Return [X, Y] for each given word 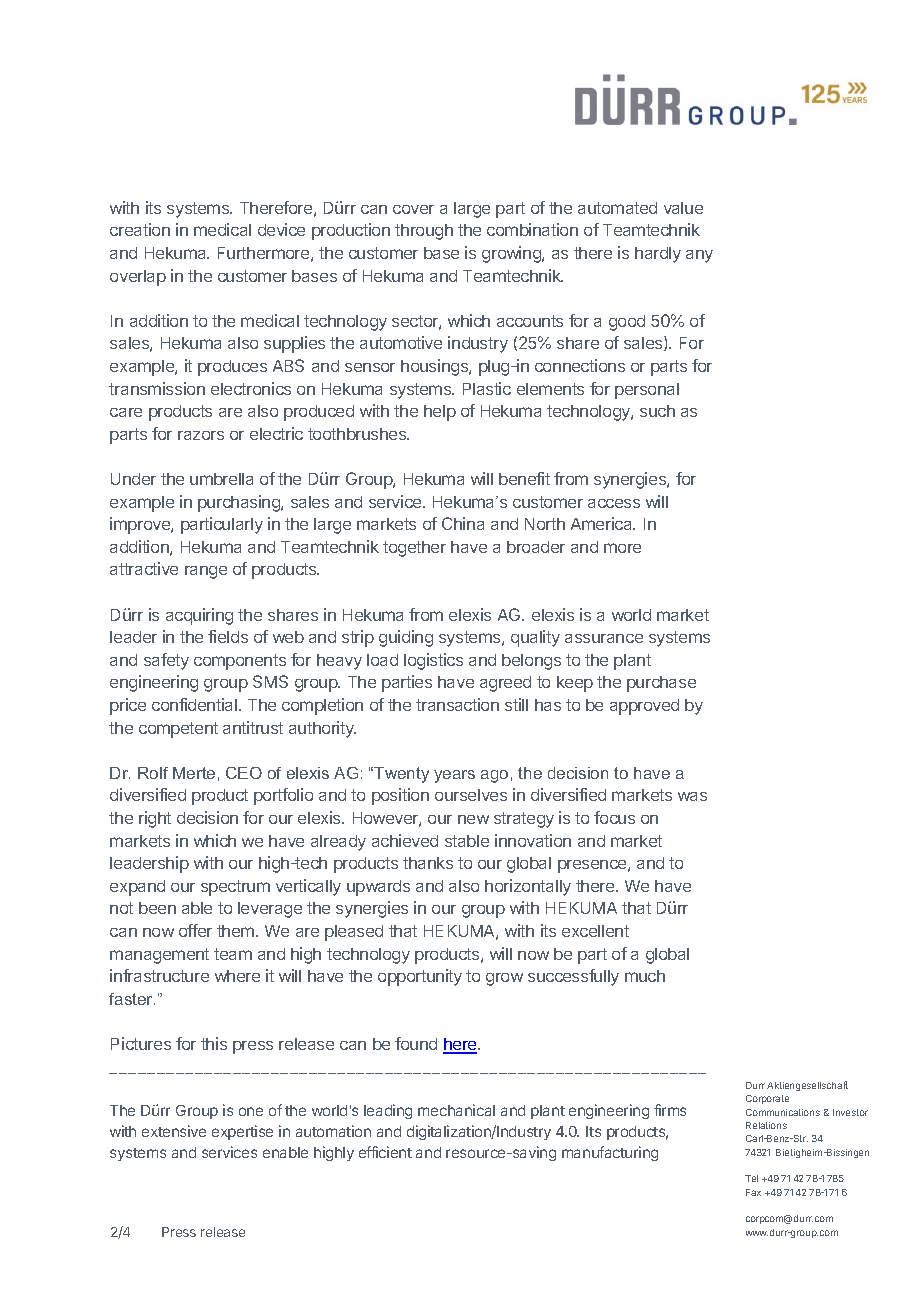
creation [140, 229]
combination [532, 229]
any [699, 256]
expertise [242, 1132]
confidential [194, 704]
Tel [751, 1178]
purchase [661, 684]
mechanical [456, 1110]
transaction [457, 704]
